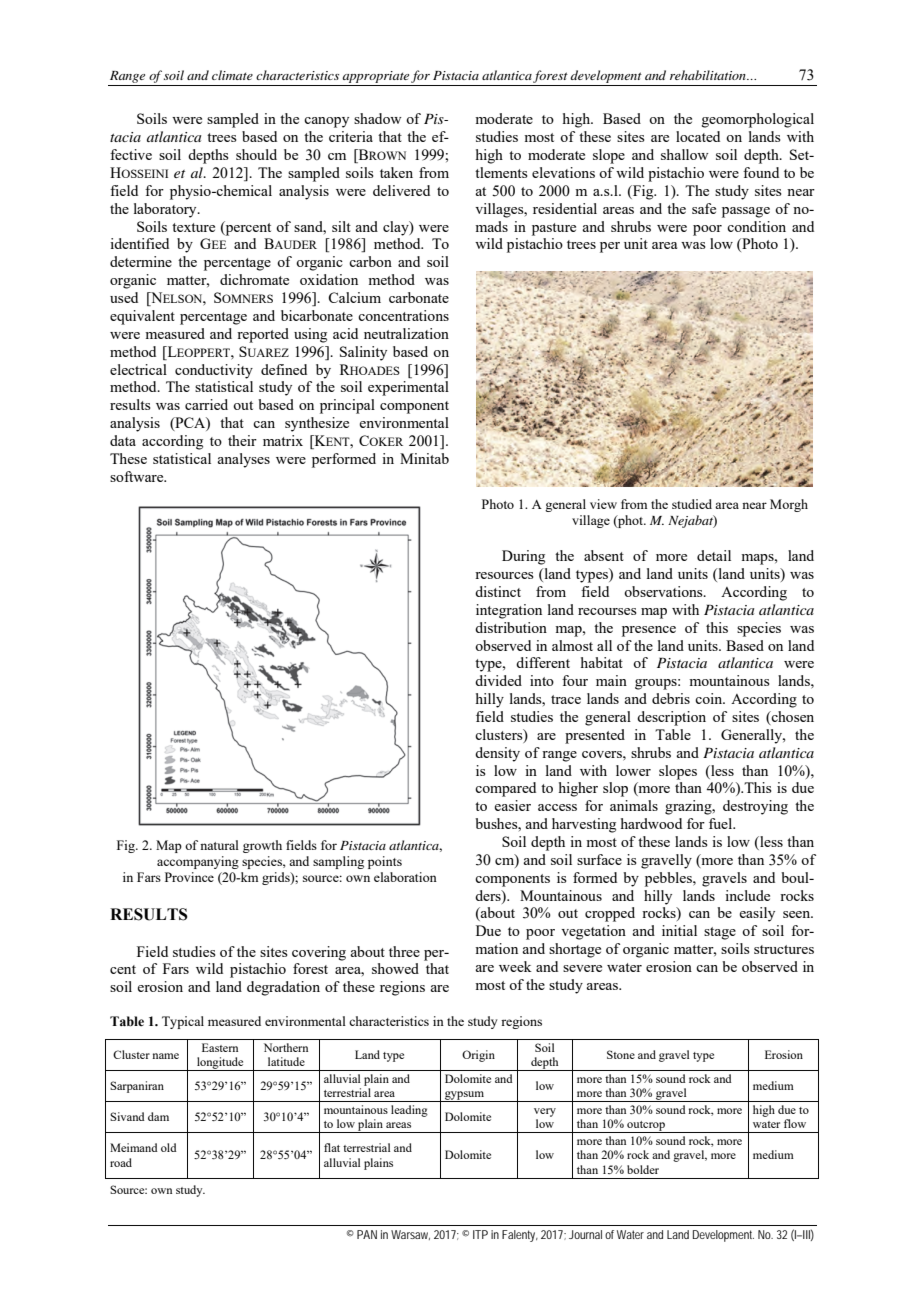 The image size is (924, 1308). Describe the element at coordinates (498, 680) in the screenshot. I see `divided` at that location.
